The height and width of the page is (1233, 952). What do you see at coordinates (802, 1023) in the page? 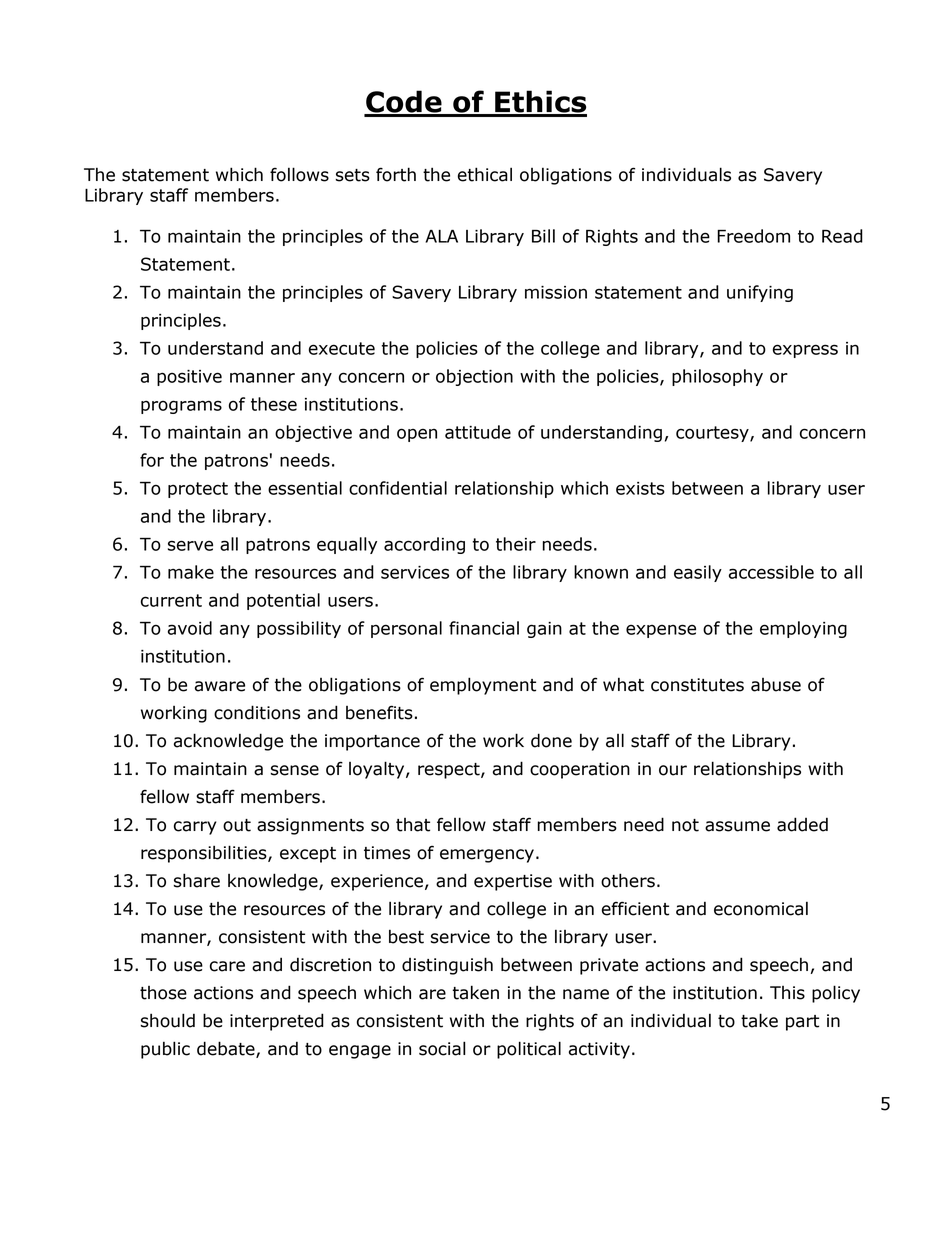
I see `part` at bounding box center [802, 1023].
